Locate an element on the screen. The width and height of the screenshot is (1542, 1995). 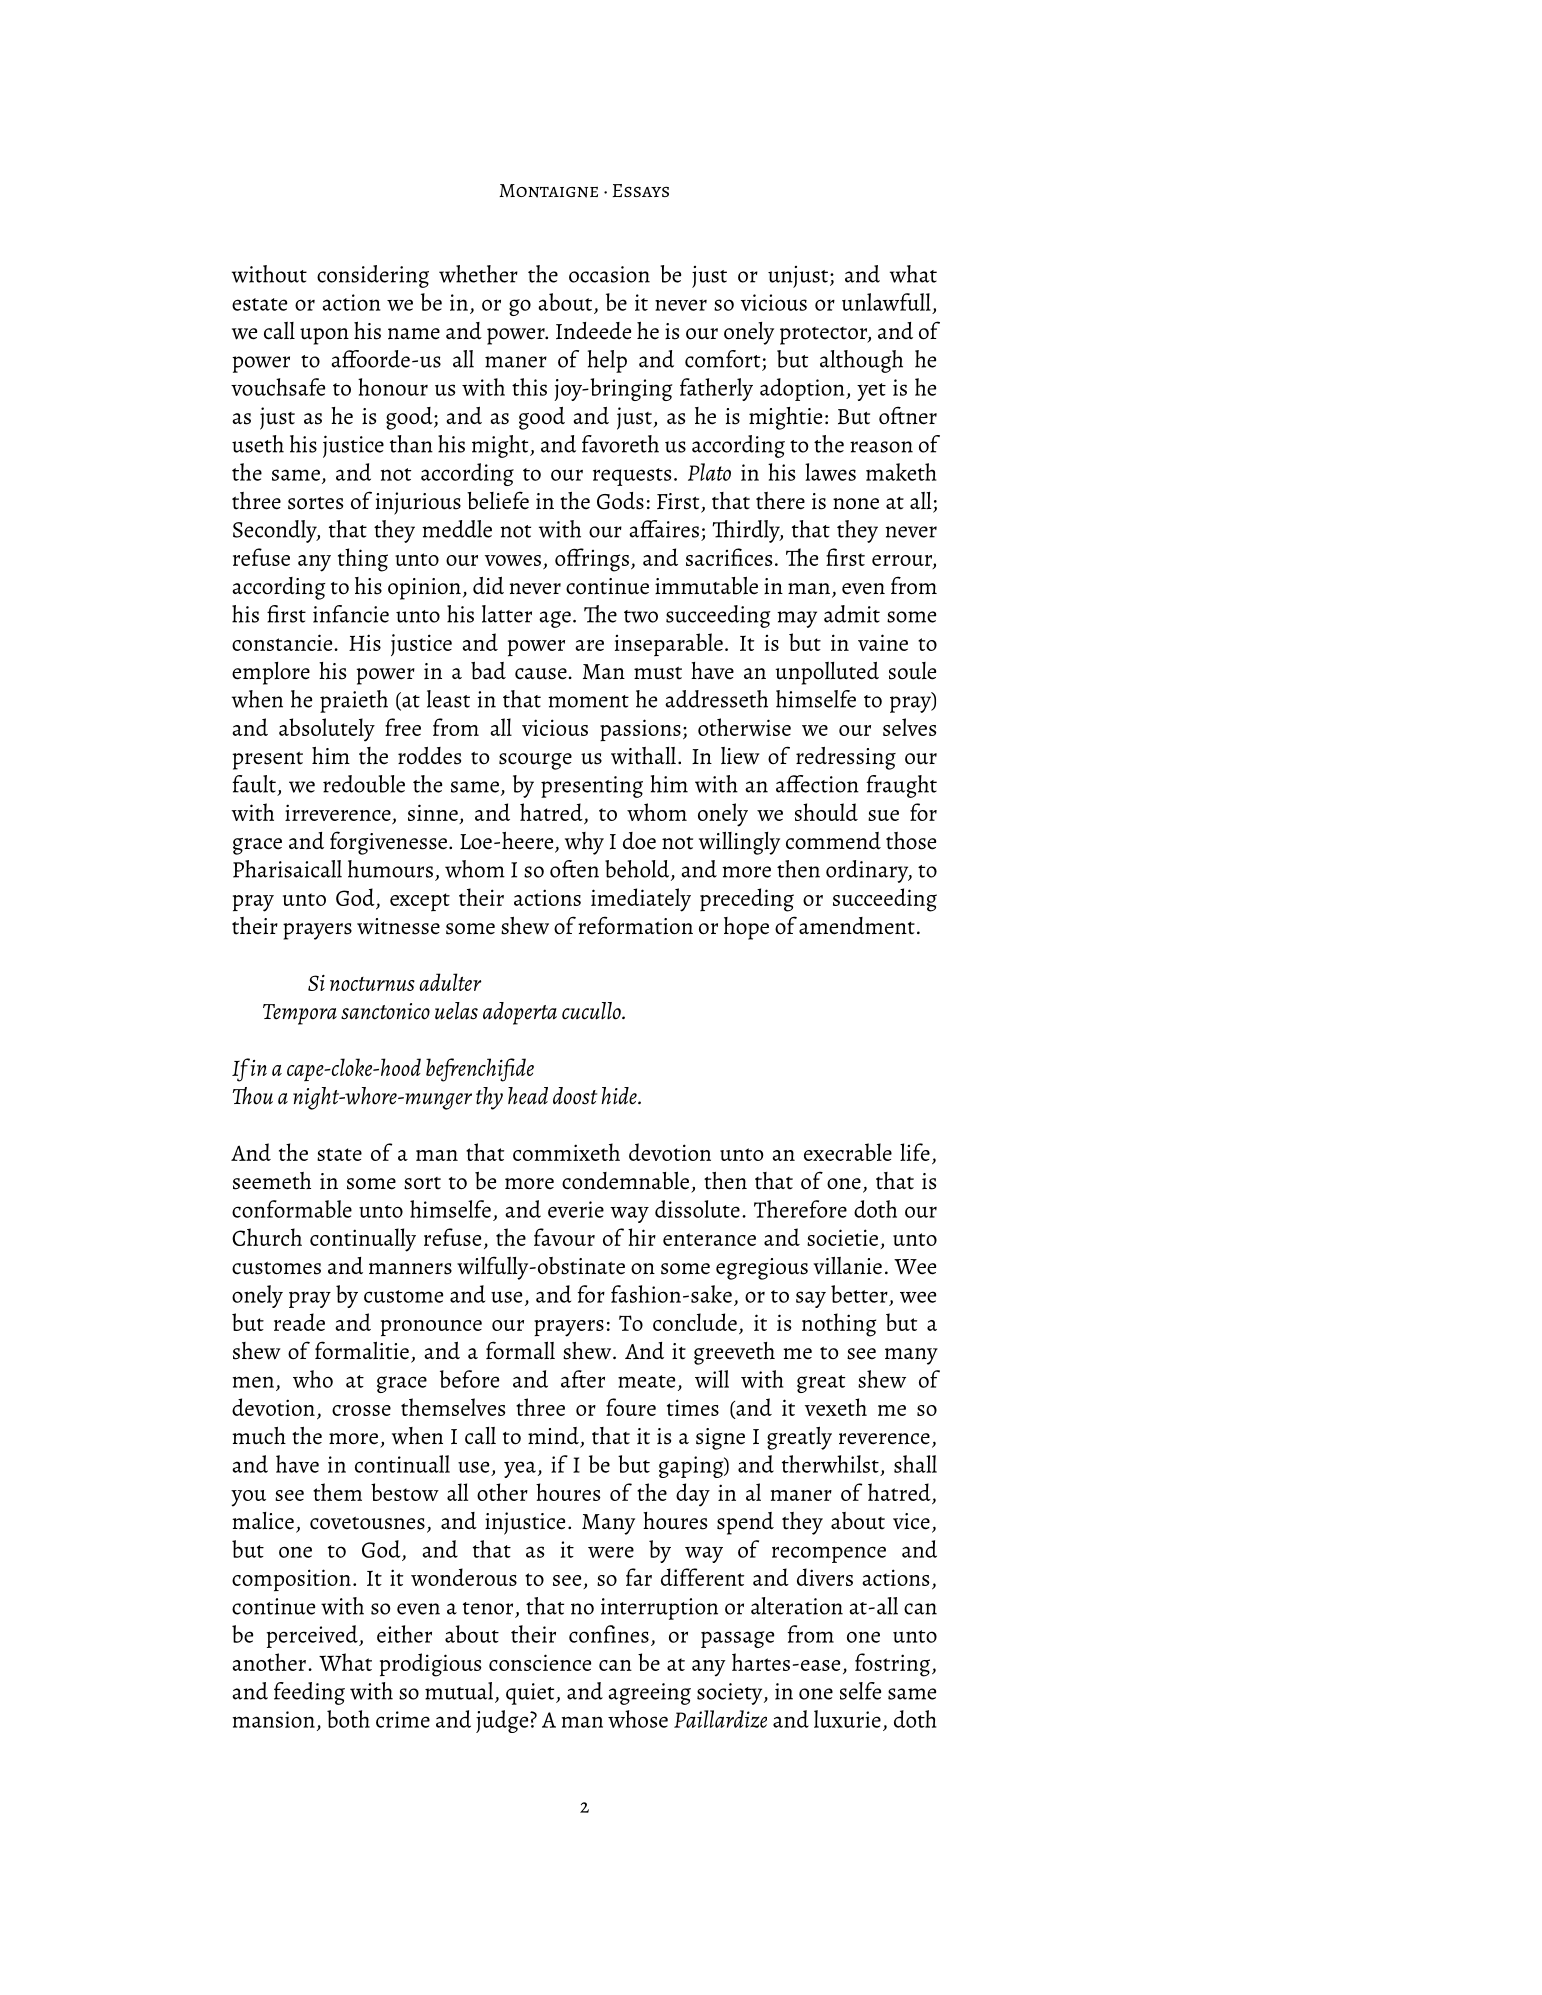
after is located at coordinates (583, 1379).
